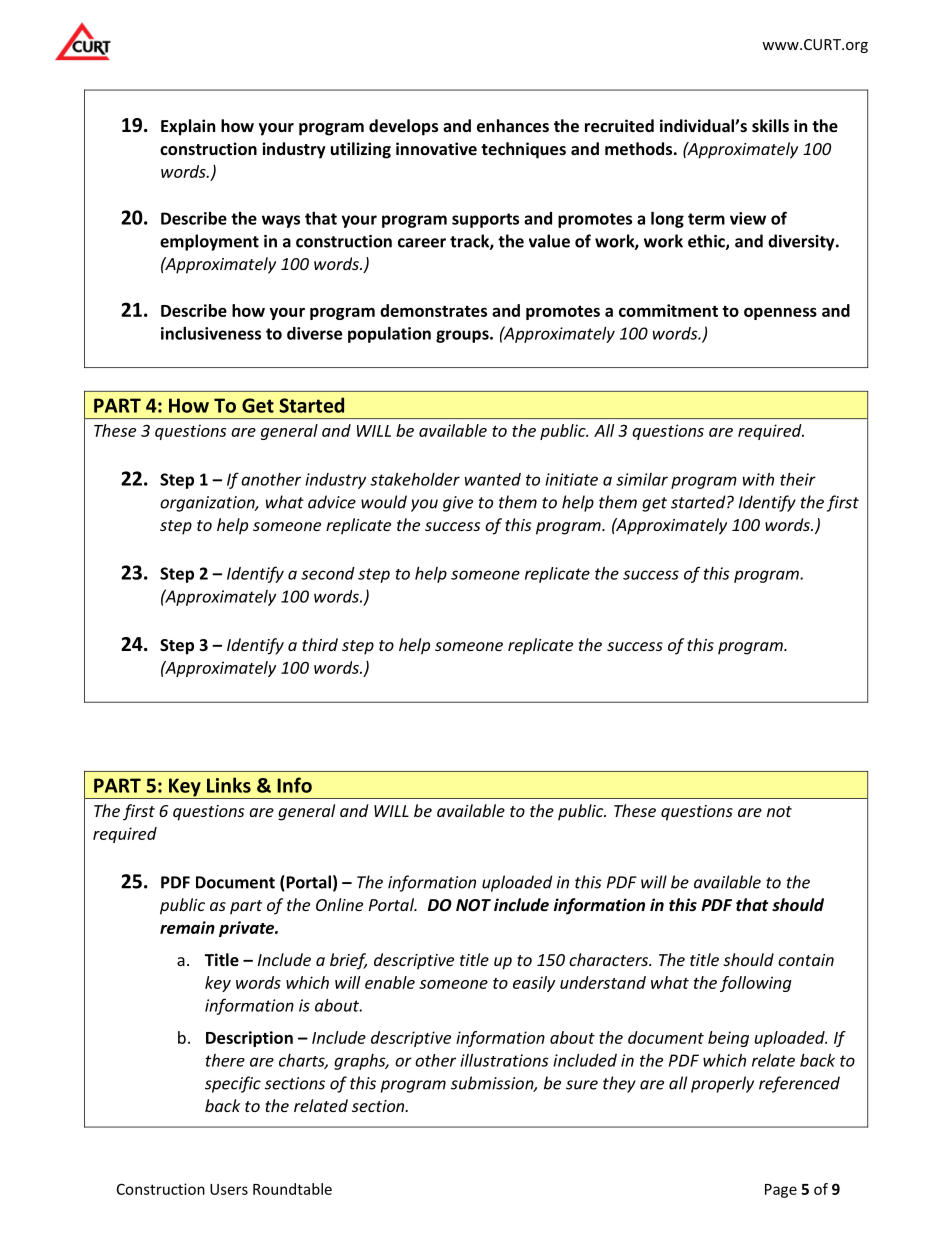 The height and width of the screenshot is (1233, 952). What do you see at coordinates (248, 929) in the screenshot?
I see `private` at bounding box center [248, 929].
